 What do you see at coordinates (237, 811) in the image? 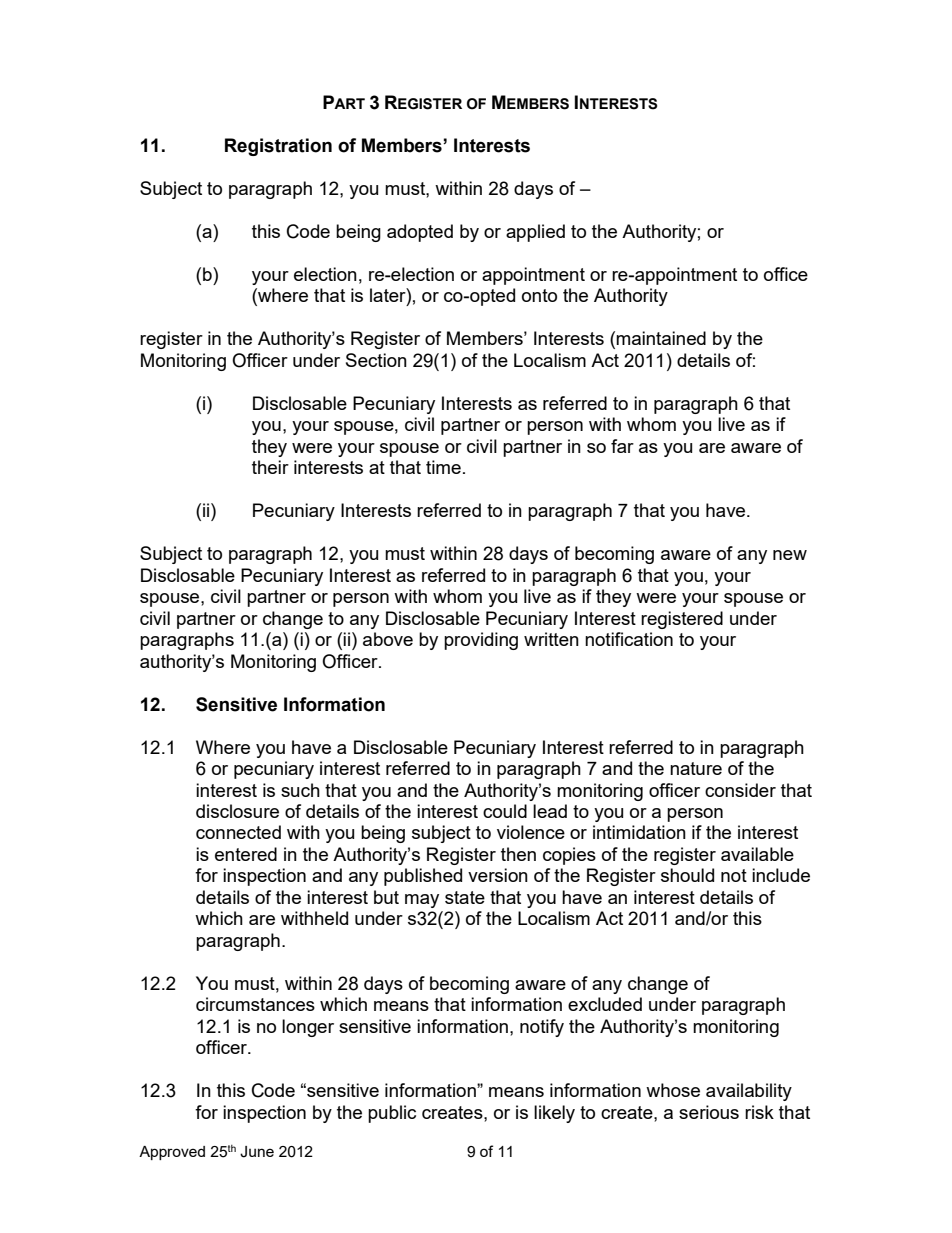
I see `disclosure` at bounding box center [237, 811].
